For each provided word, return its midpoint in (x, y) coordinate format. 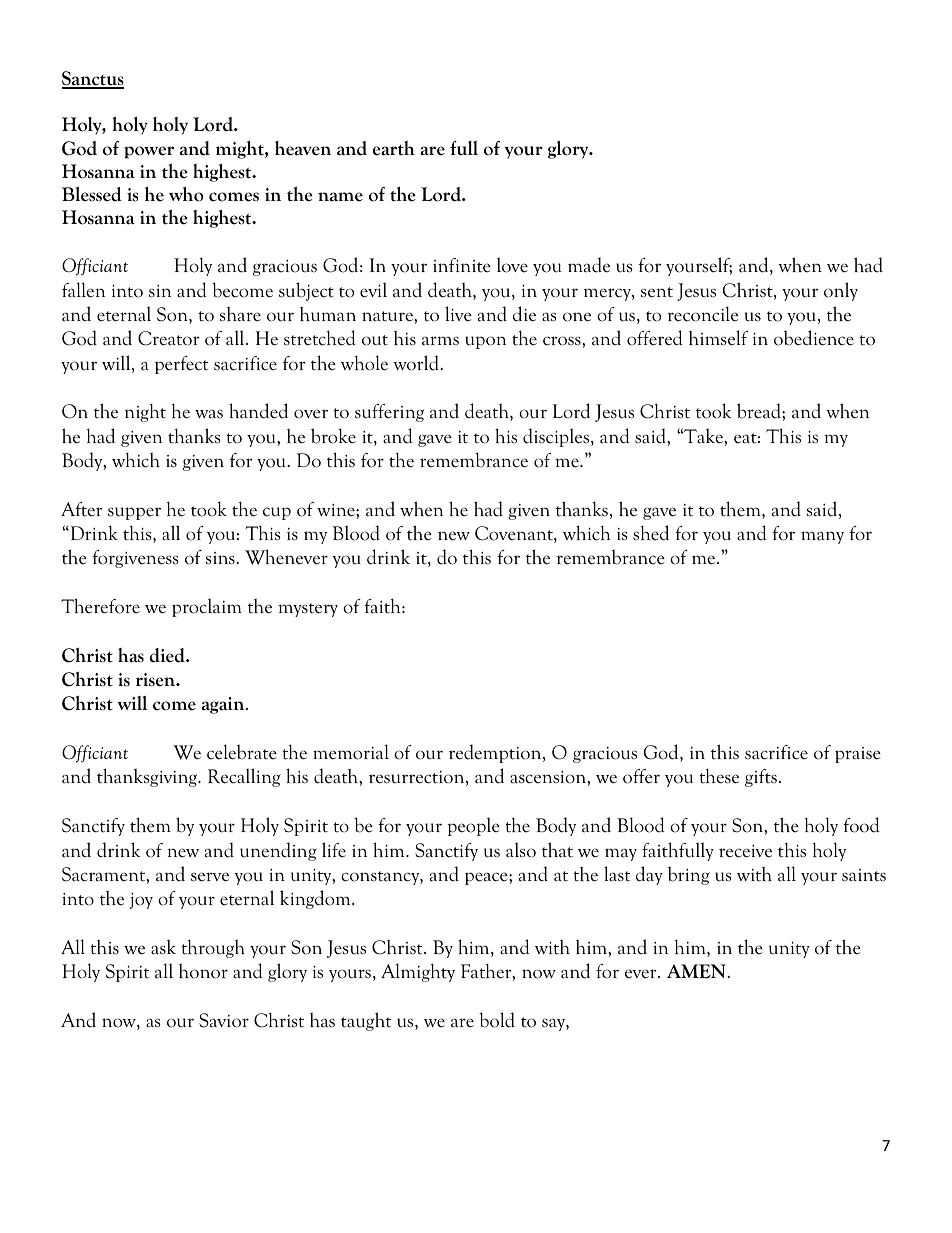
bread (760, 411)
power (149, 152)
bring (689, 875)
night (145, 413)
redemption (496, 753)
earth (394, 148)
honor (203, 971)
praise (858, 755)
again (224, 705)
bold (497, 1020)
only (841, 291)
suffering (389, 413)
